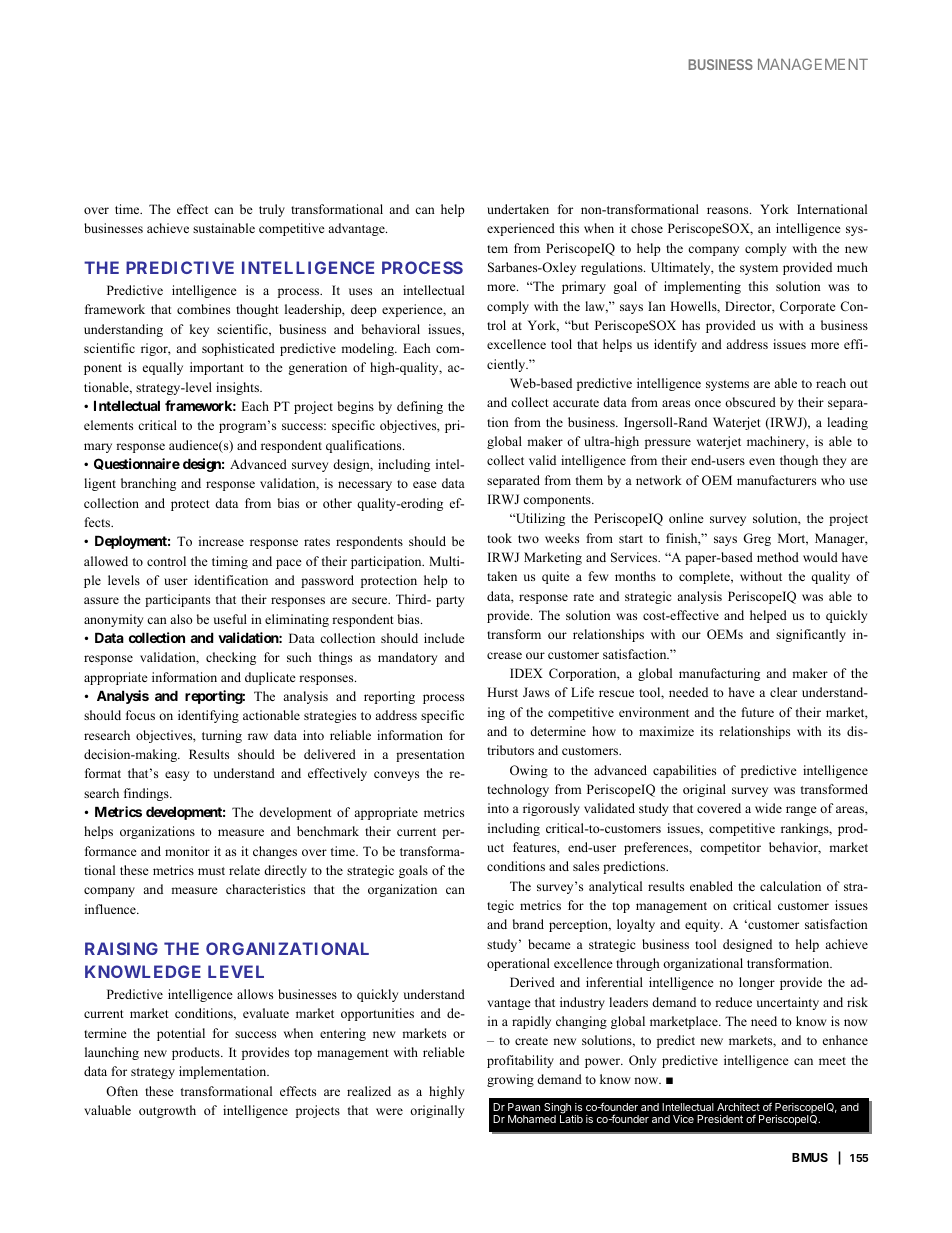 Image resolution: width=952 pixels, height=1233 pixels. I want to click on much, so click(852, 267).
